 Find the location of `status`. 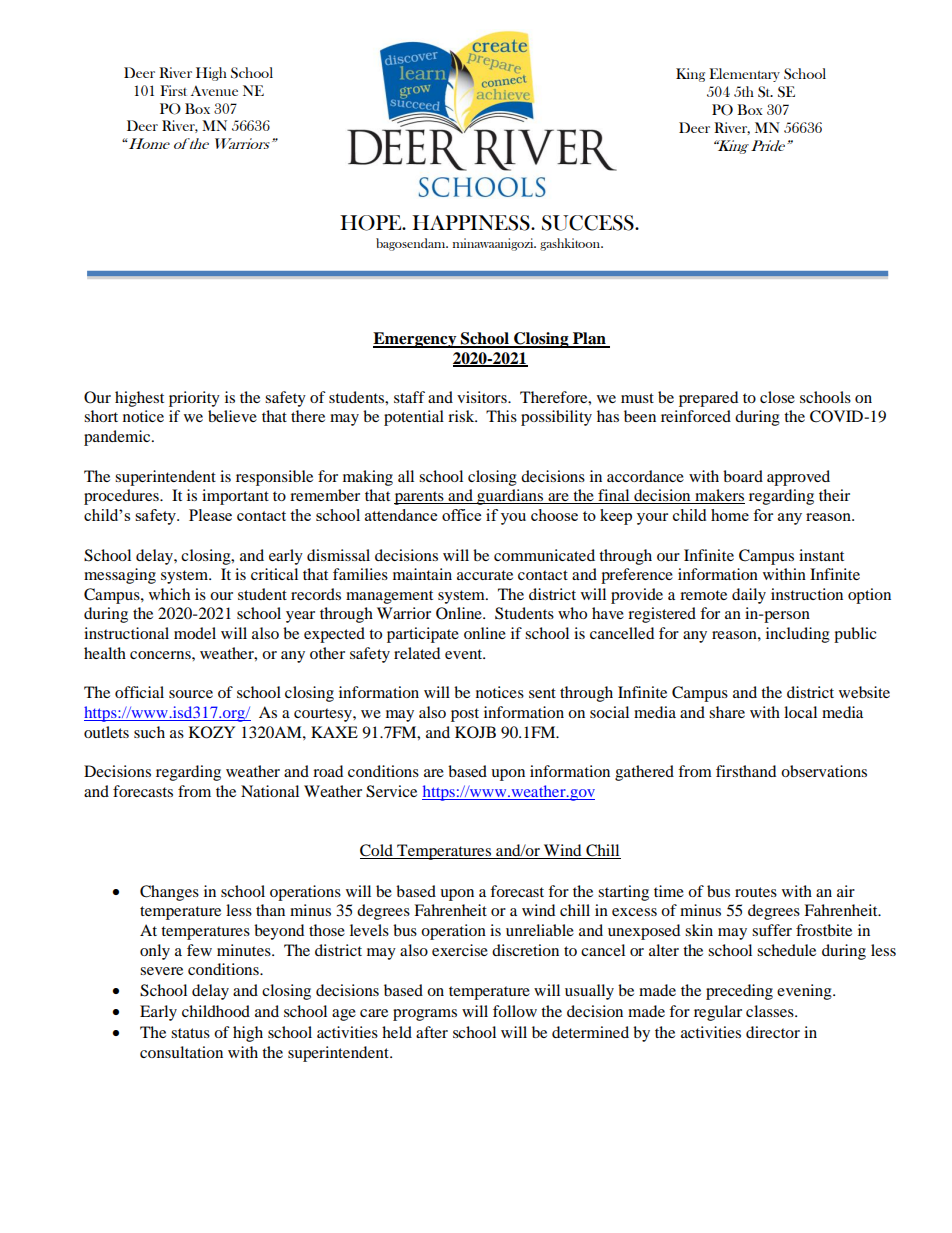

status is located at coordinates (190, 1033).
